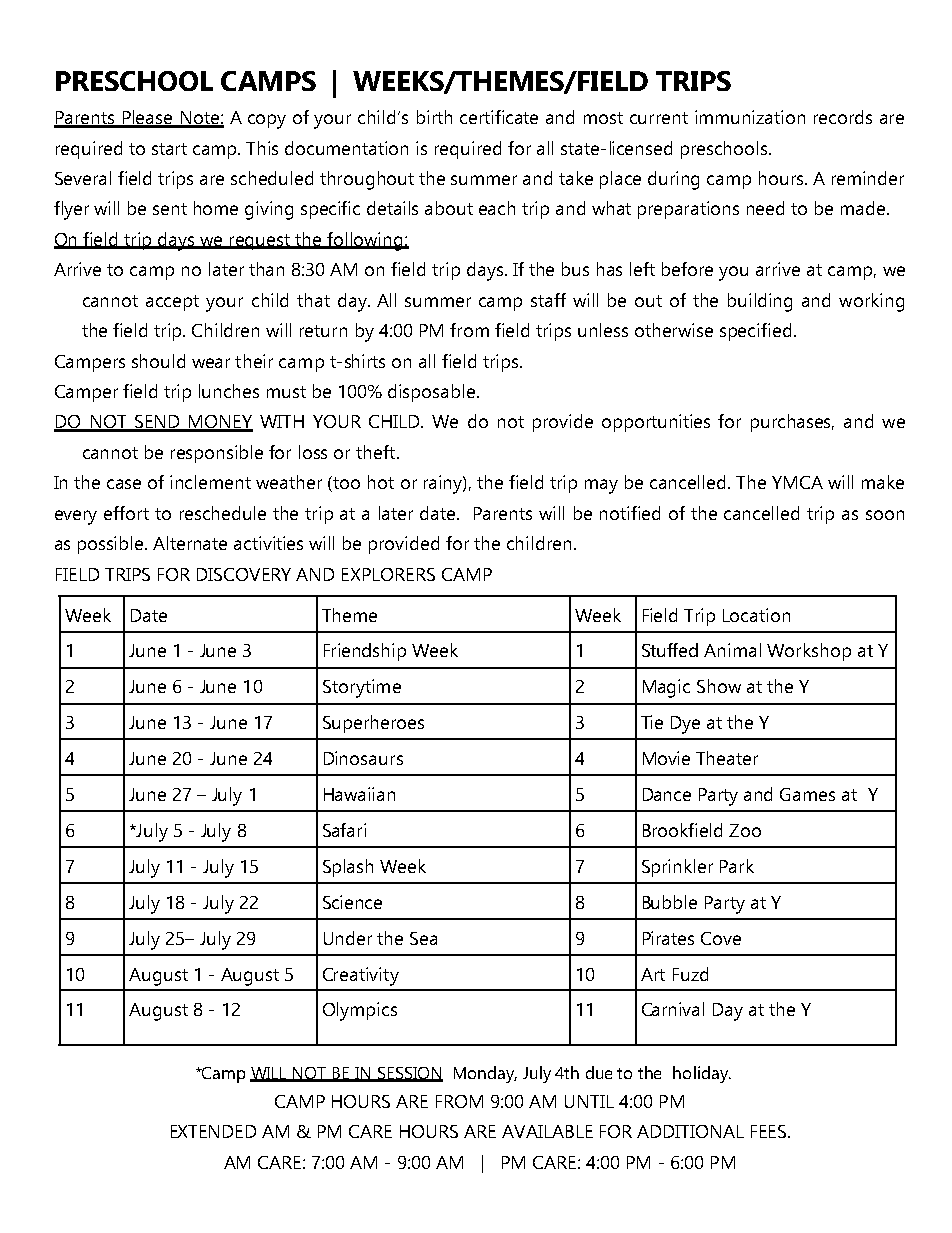 The width and height of the image is (952, 1233). What do you see at coordinates (499, 117) in the image?
I see `certificate` at bounding box center [499, 117].
